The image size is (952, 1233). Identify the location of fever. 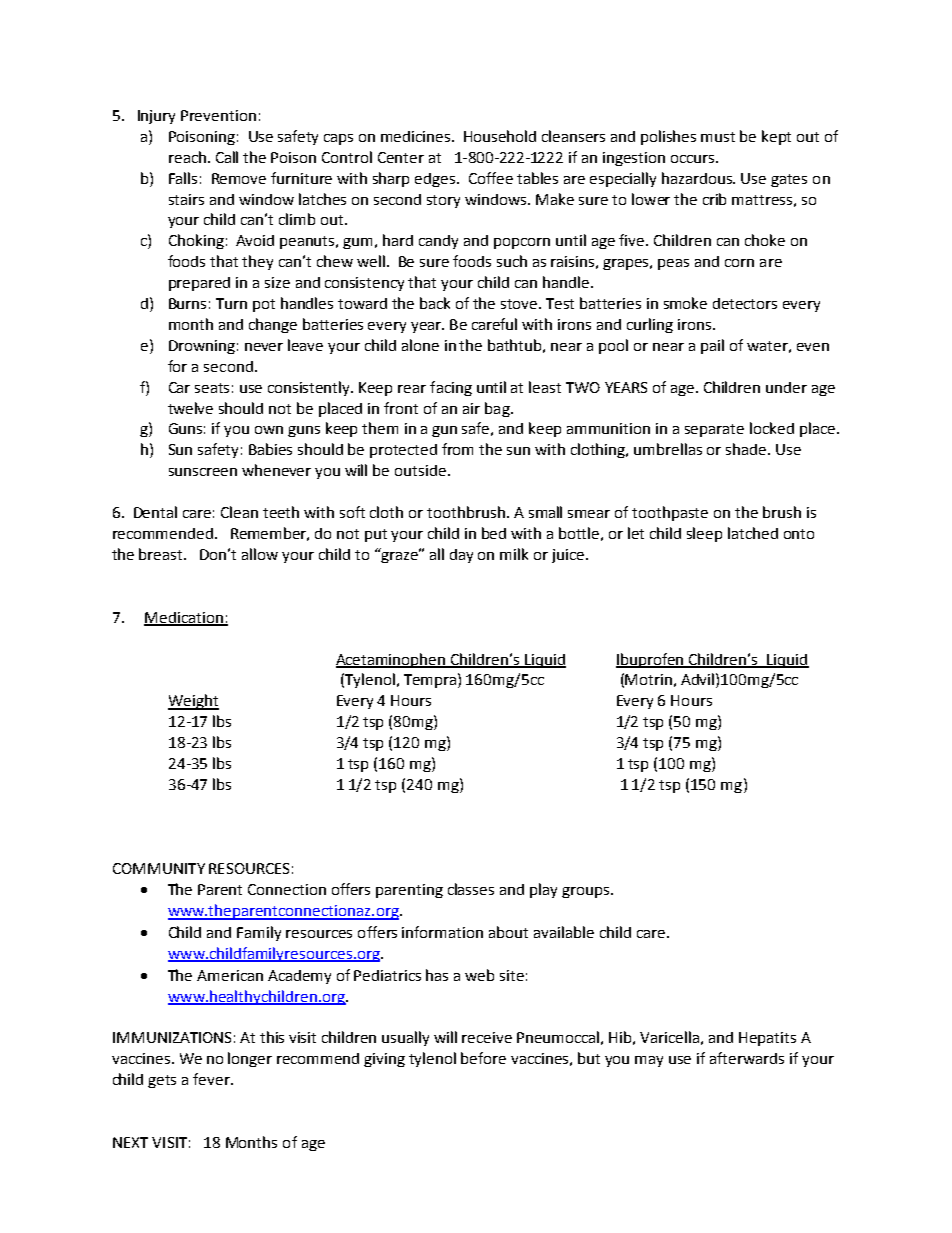
(212, 1079).
